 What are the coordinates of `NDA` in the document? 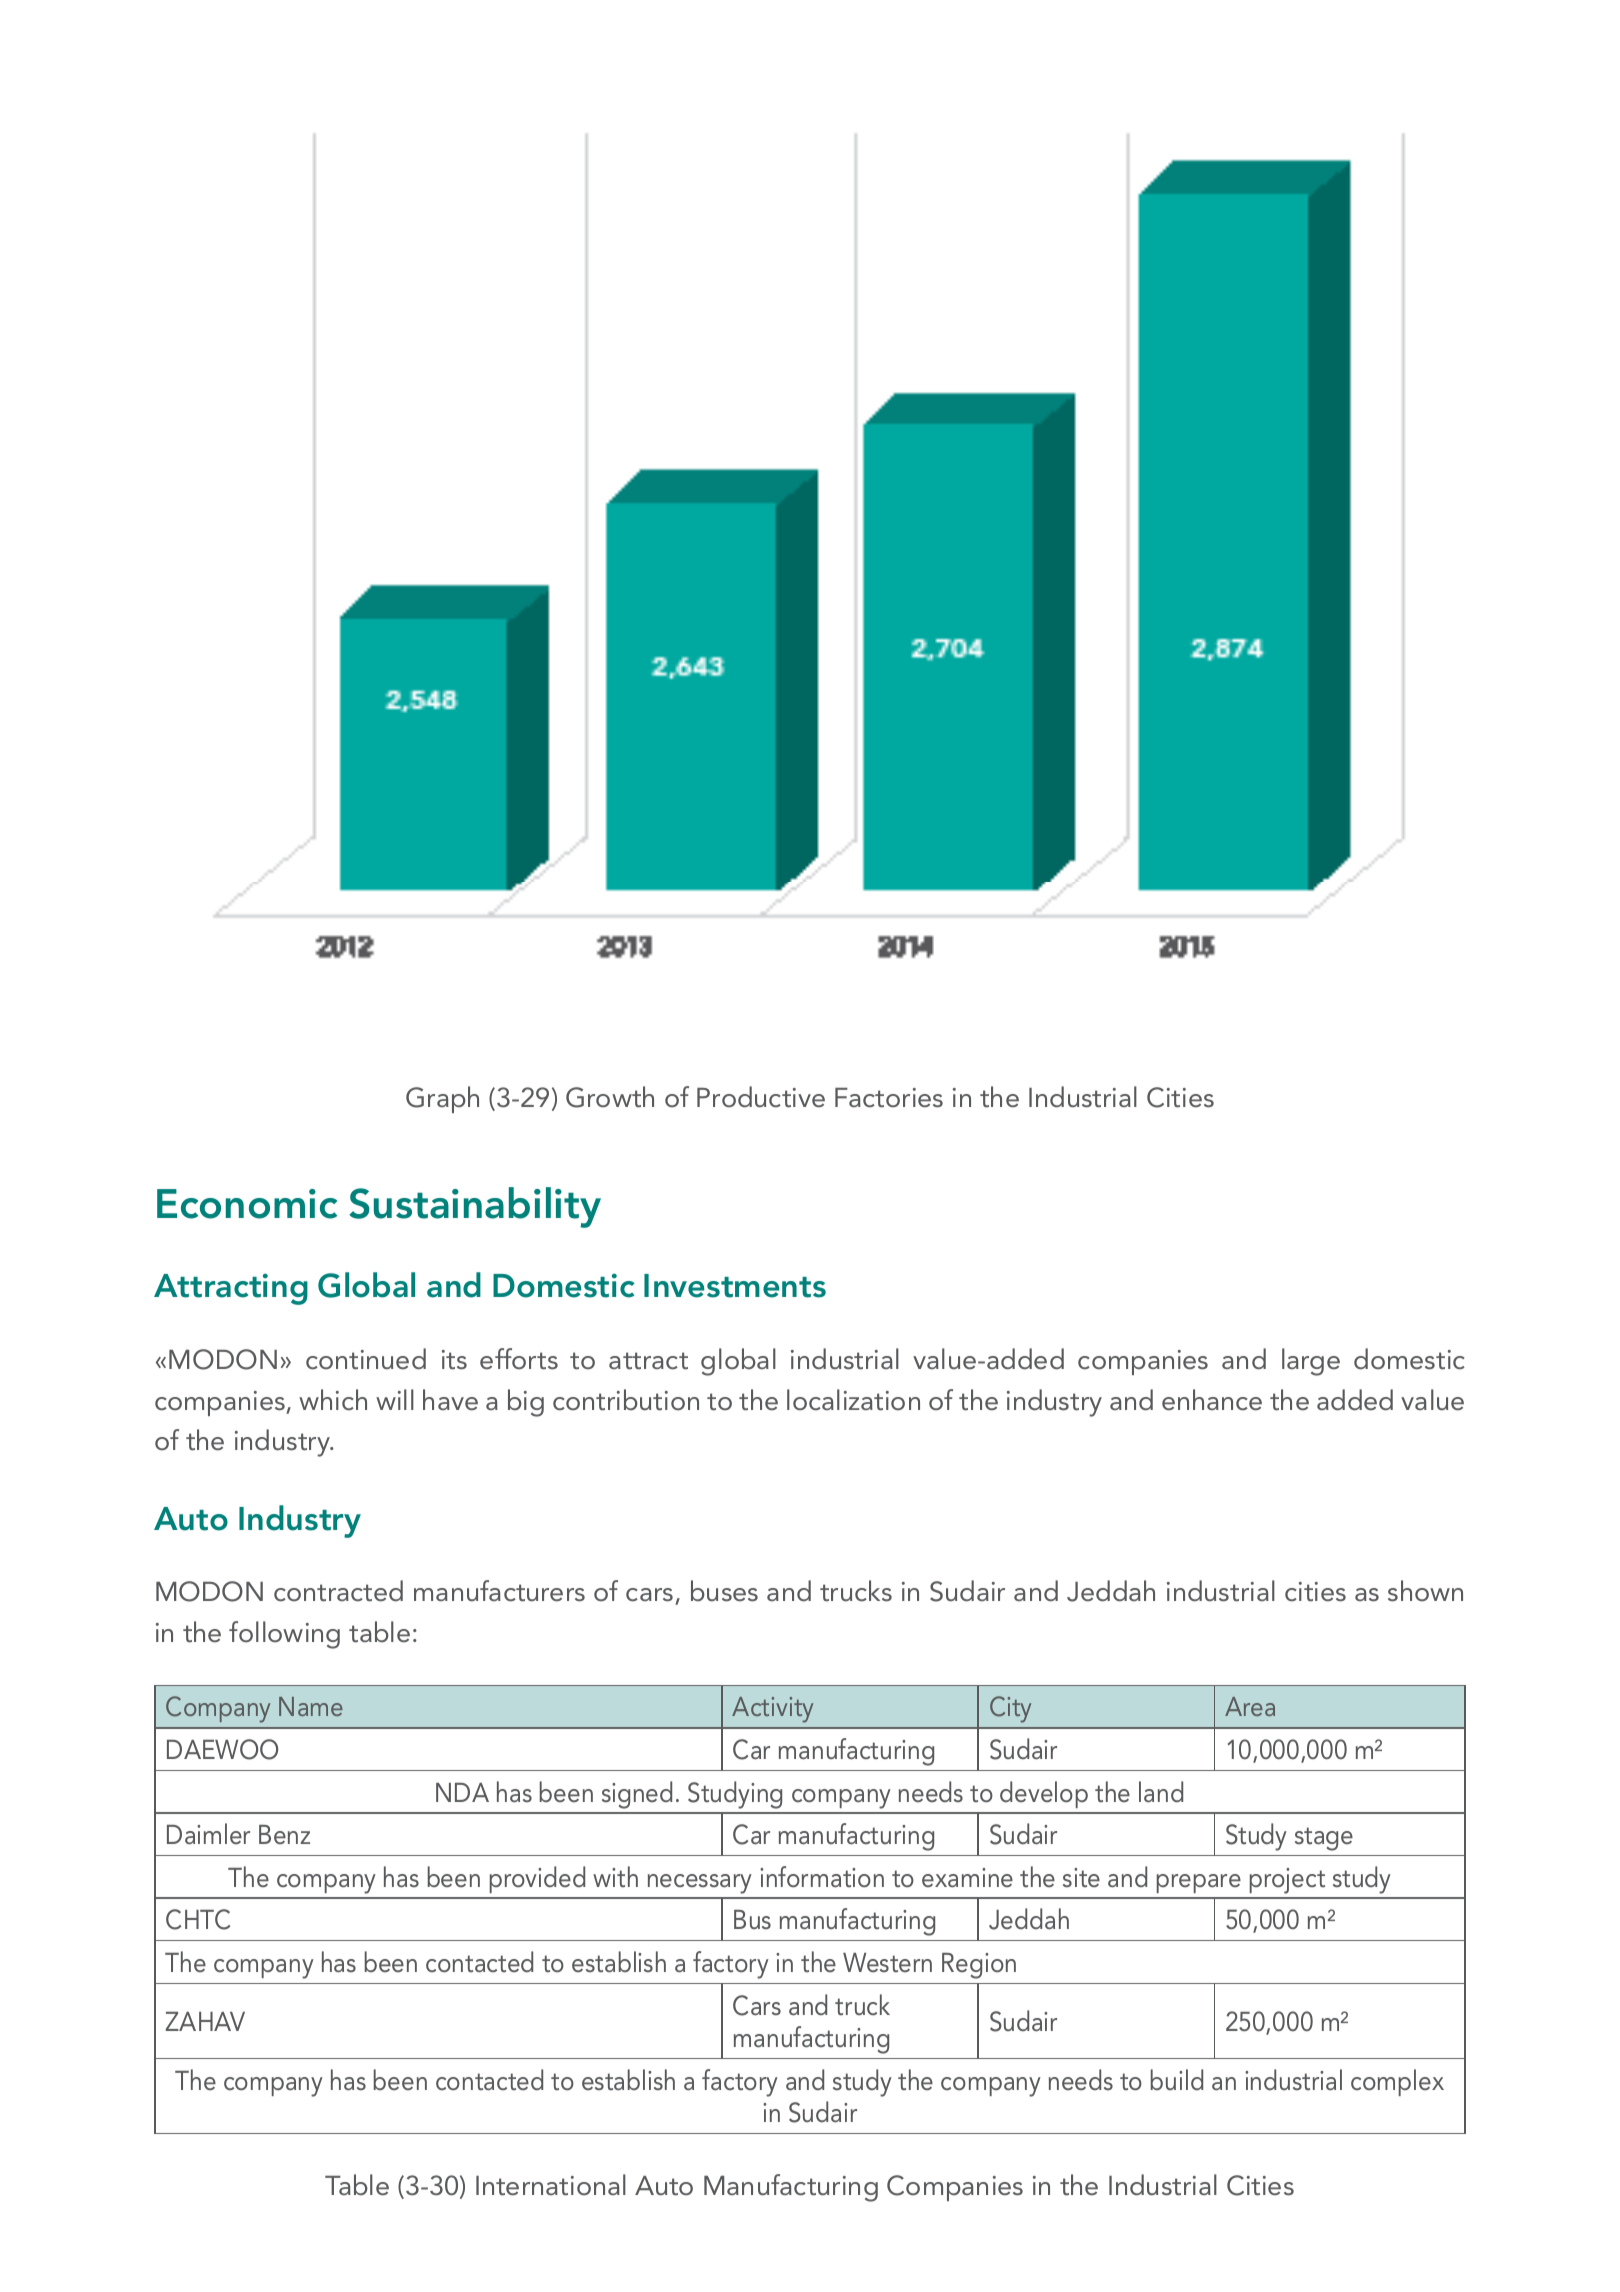 It's located at (462, 1792).
